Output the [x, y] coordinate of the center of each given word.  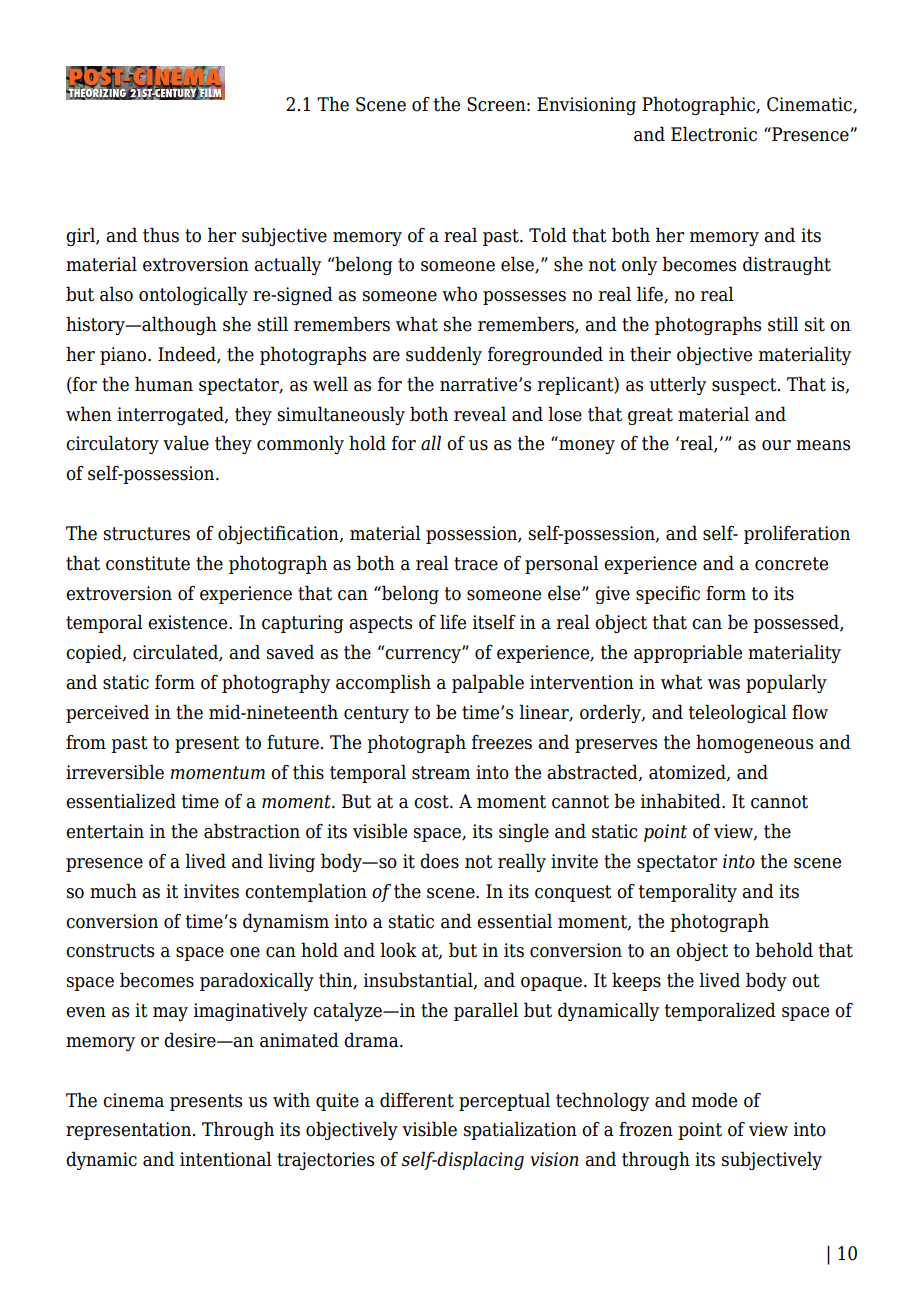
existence [189, 622]
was [724, 684]
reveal [480, 414]
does [439, 861]
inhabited [682, 801]
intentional [226, 1159]
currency [424, 655]
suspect [745, 386]
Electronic [714, 134]
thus [161, 235]
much [113, 891]
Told [548, 235]
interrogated [171, 415]
